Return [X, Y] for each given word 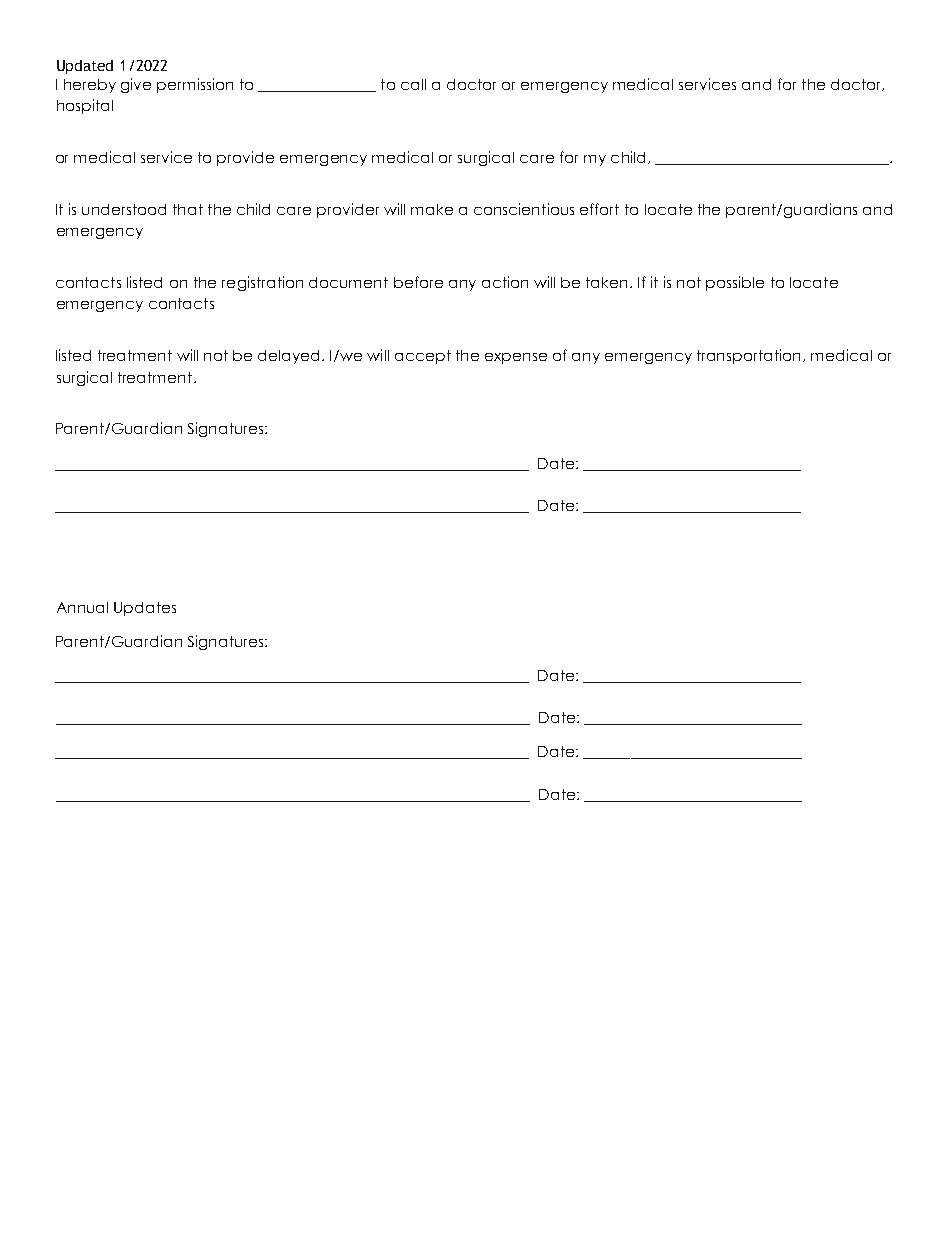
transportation [750, 356]
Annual [82, 607]
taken [606, 282]
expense [516, 358]
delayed [290, 357]
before [418, 282]
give [136, 85]
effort [599, 209]
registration [262, 283]
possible [735, 283]
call [413, 84]
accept [423, 357]
